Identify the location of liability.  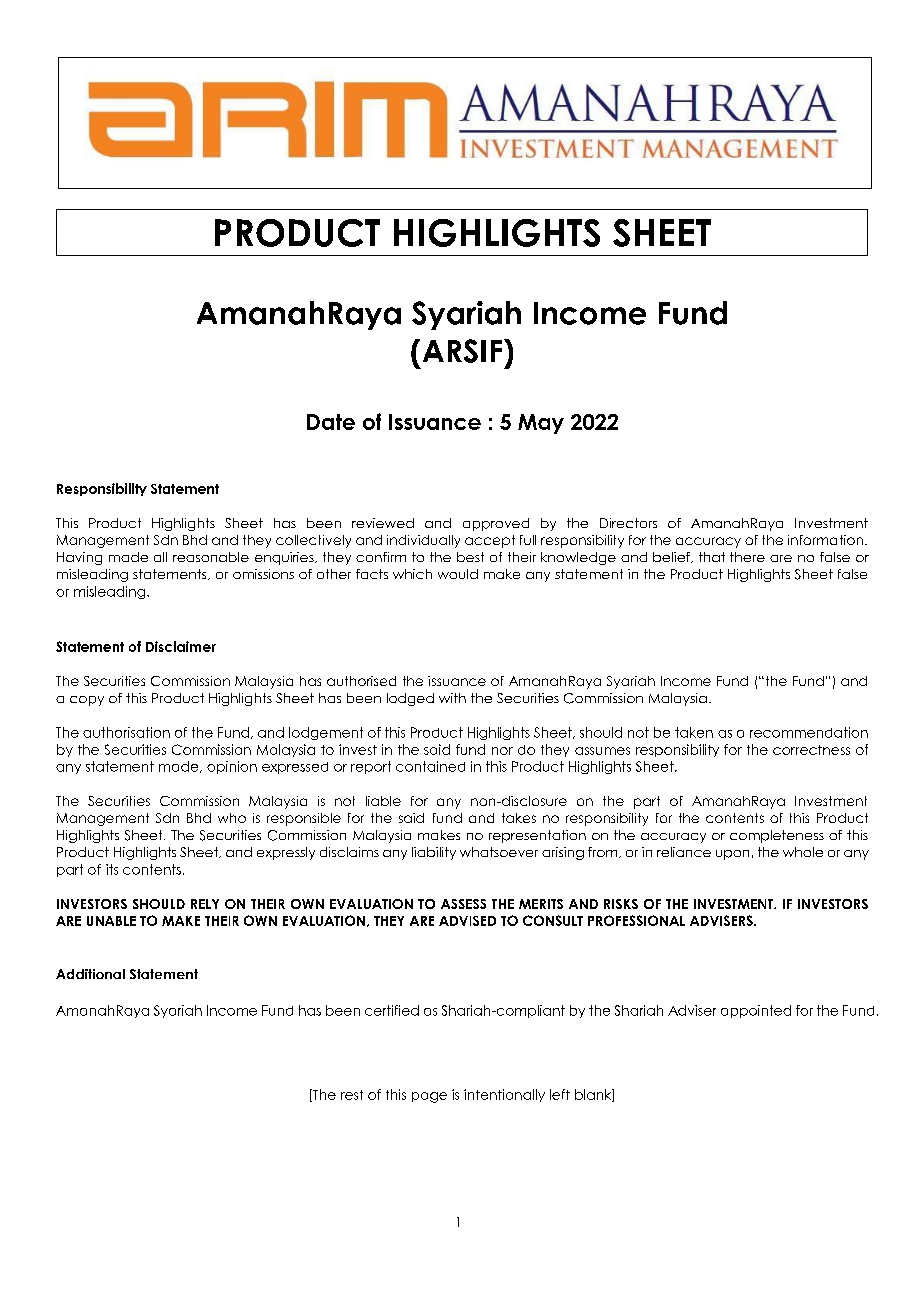
(434, 853).
